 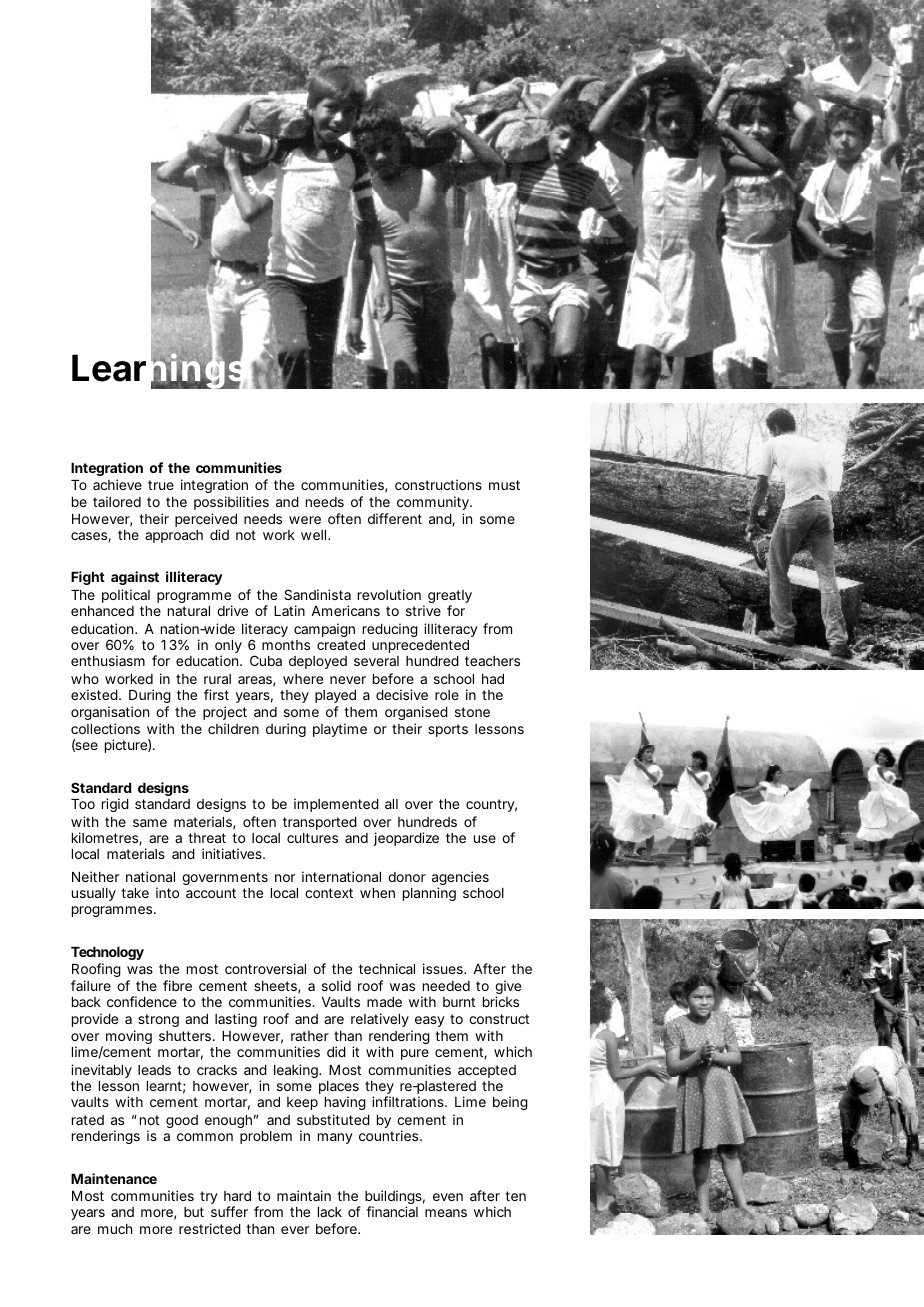 I want to click on must, so click(x=504, y=485).
